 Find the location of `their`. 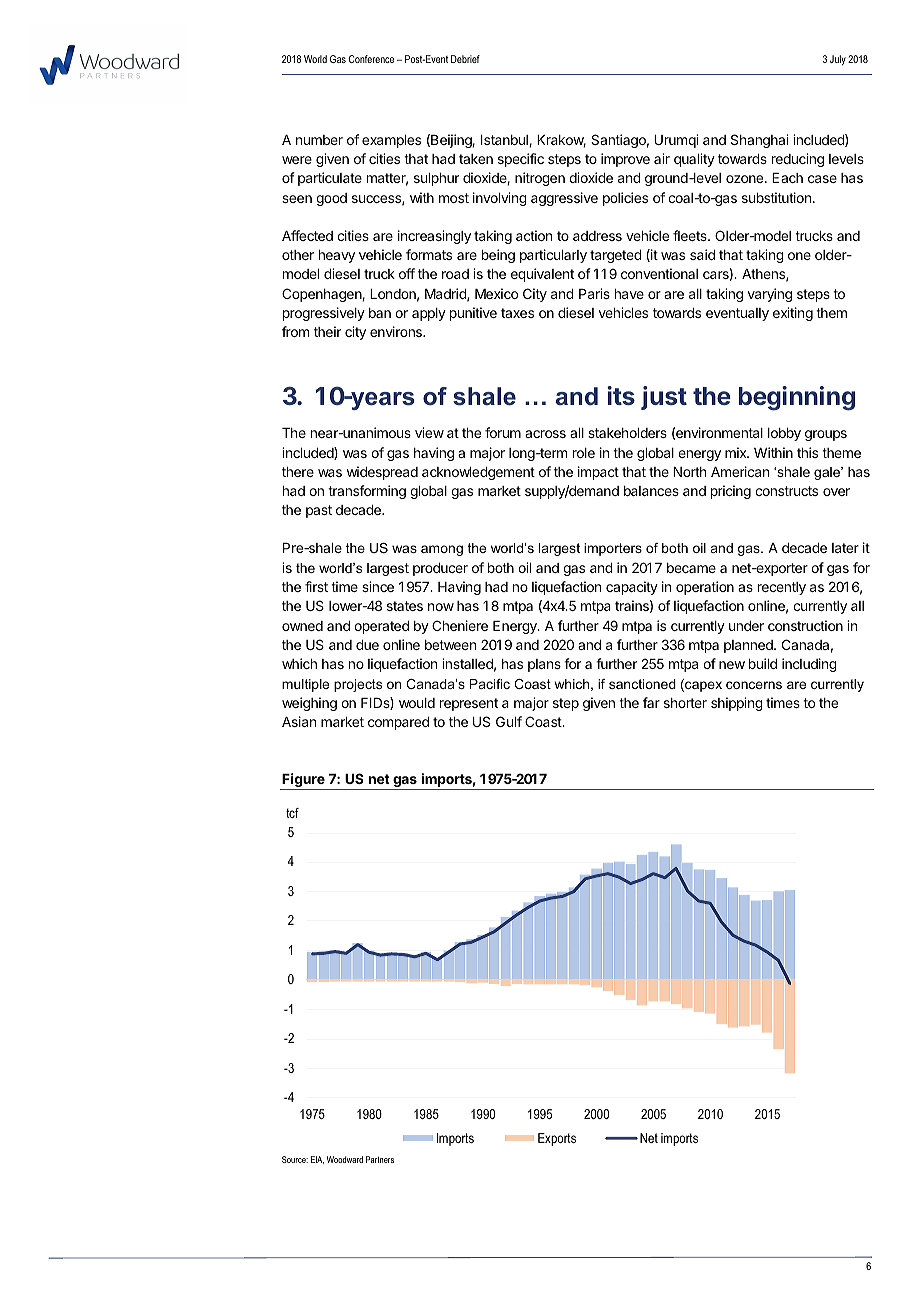

their is located at coordinates (327, 331).
